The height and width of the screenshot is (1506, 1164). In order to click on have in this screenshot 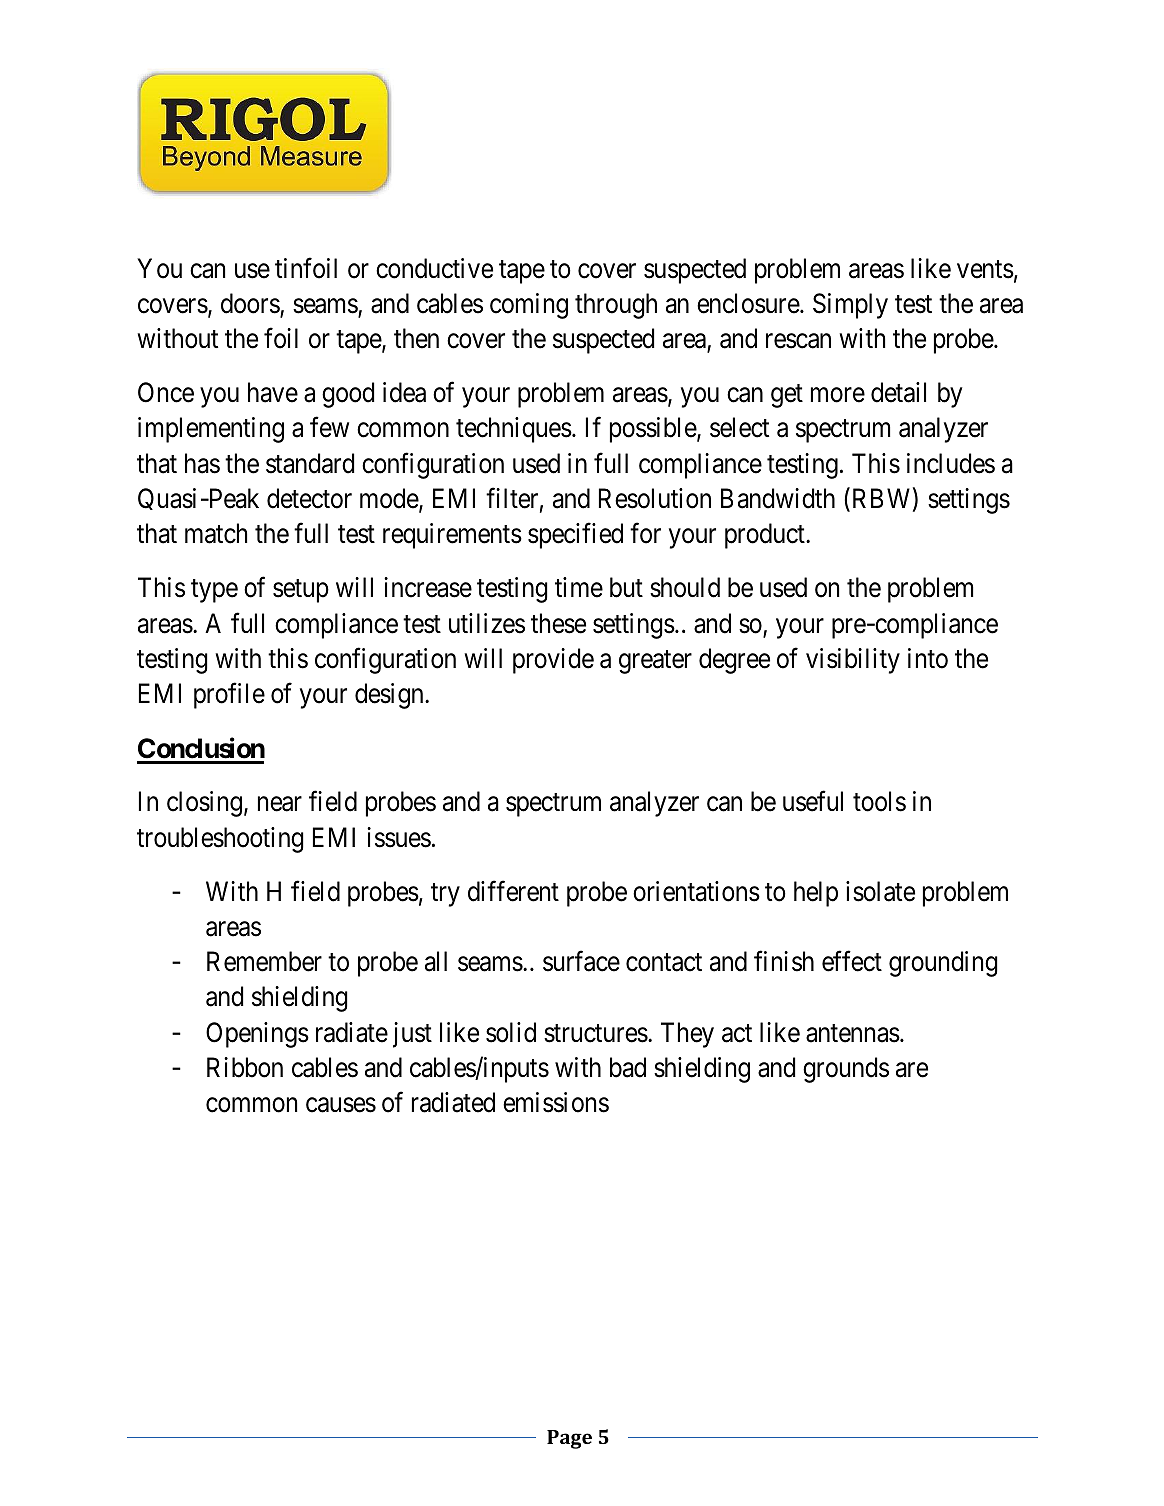, I will do `click(273, 392)`.
